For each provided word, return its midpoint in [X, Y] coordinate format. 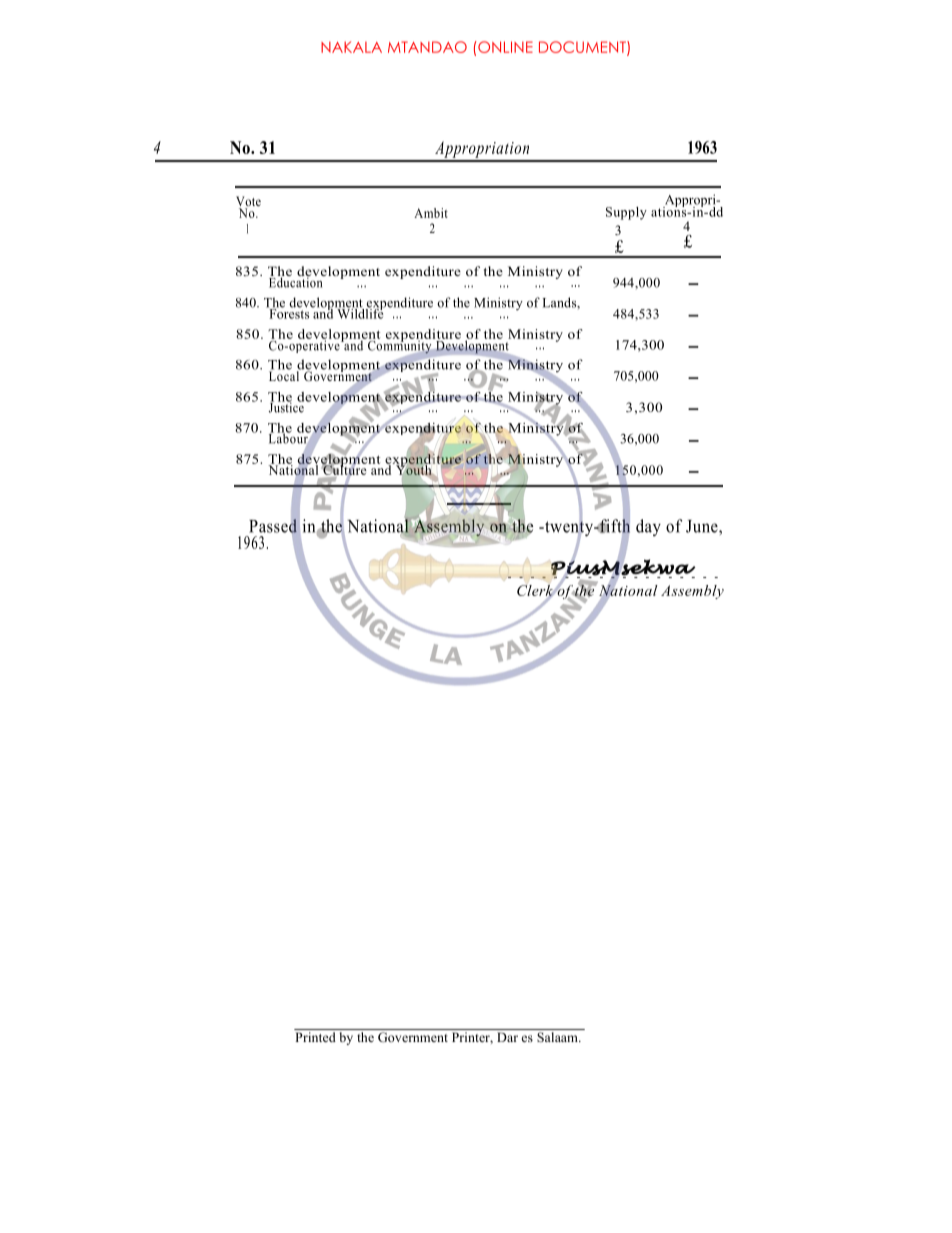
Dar [507, 1037]
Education [297, 281]
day [648, 527]
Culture [344, 469]
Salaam [558, 1037]
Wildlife [360, 312]
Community [399, 346]
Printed [315, 1037]
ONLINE [504, 47]
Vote [248, 202]
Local [285, 375]
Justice [286, 406]
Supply [626, 213]
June [703, 526]
